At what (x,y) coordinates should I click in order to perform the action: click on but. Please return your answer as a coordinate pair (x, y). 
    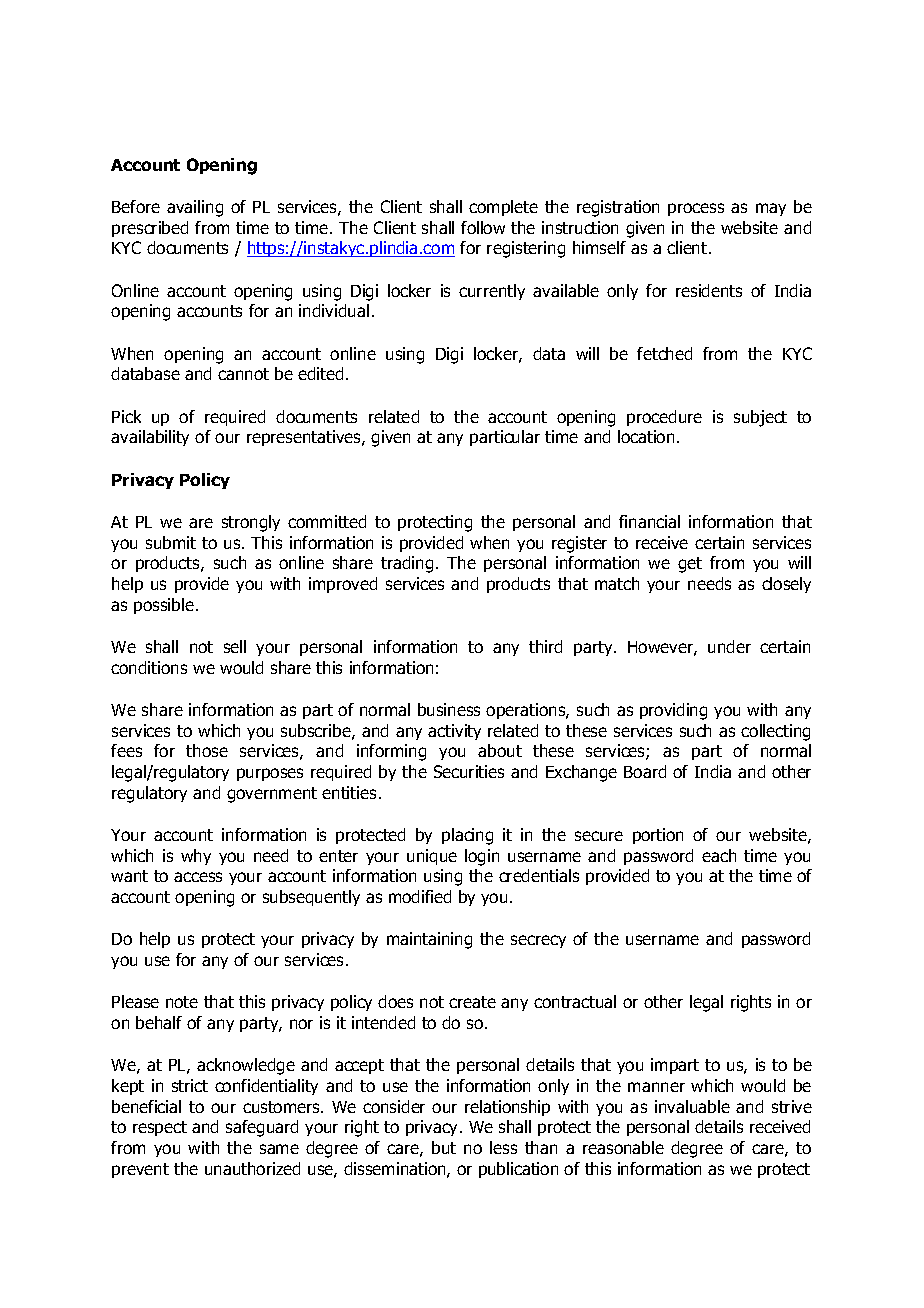
    Looking at the image, I should click on (444, 1147).
